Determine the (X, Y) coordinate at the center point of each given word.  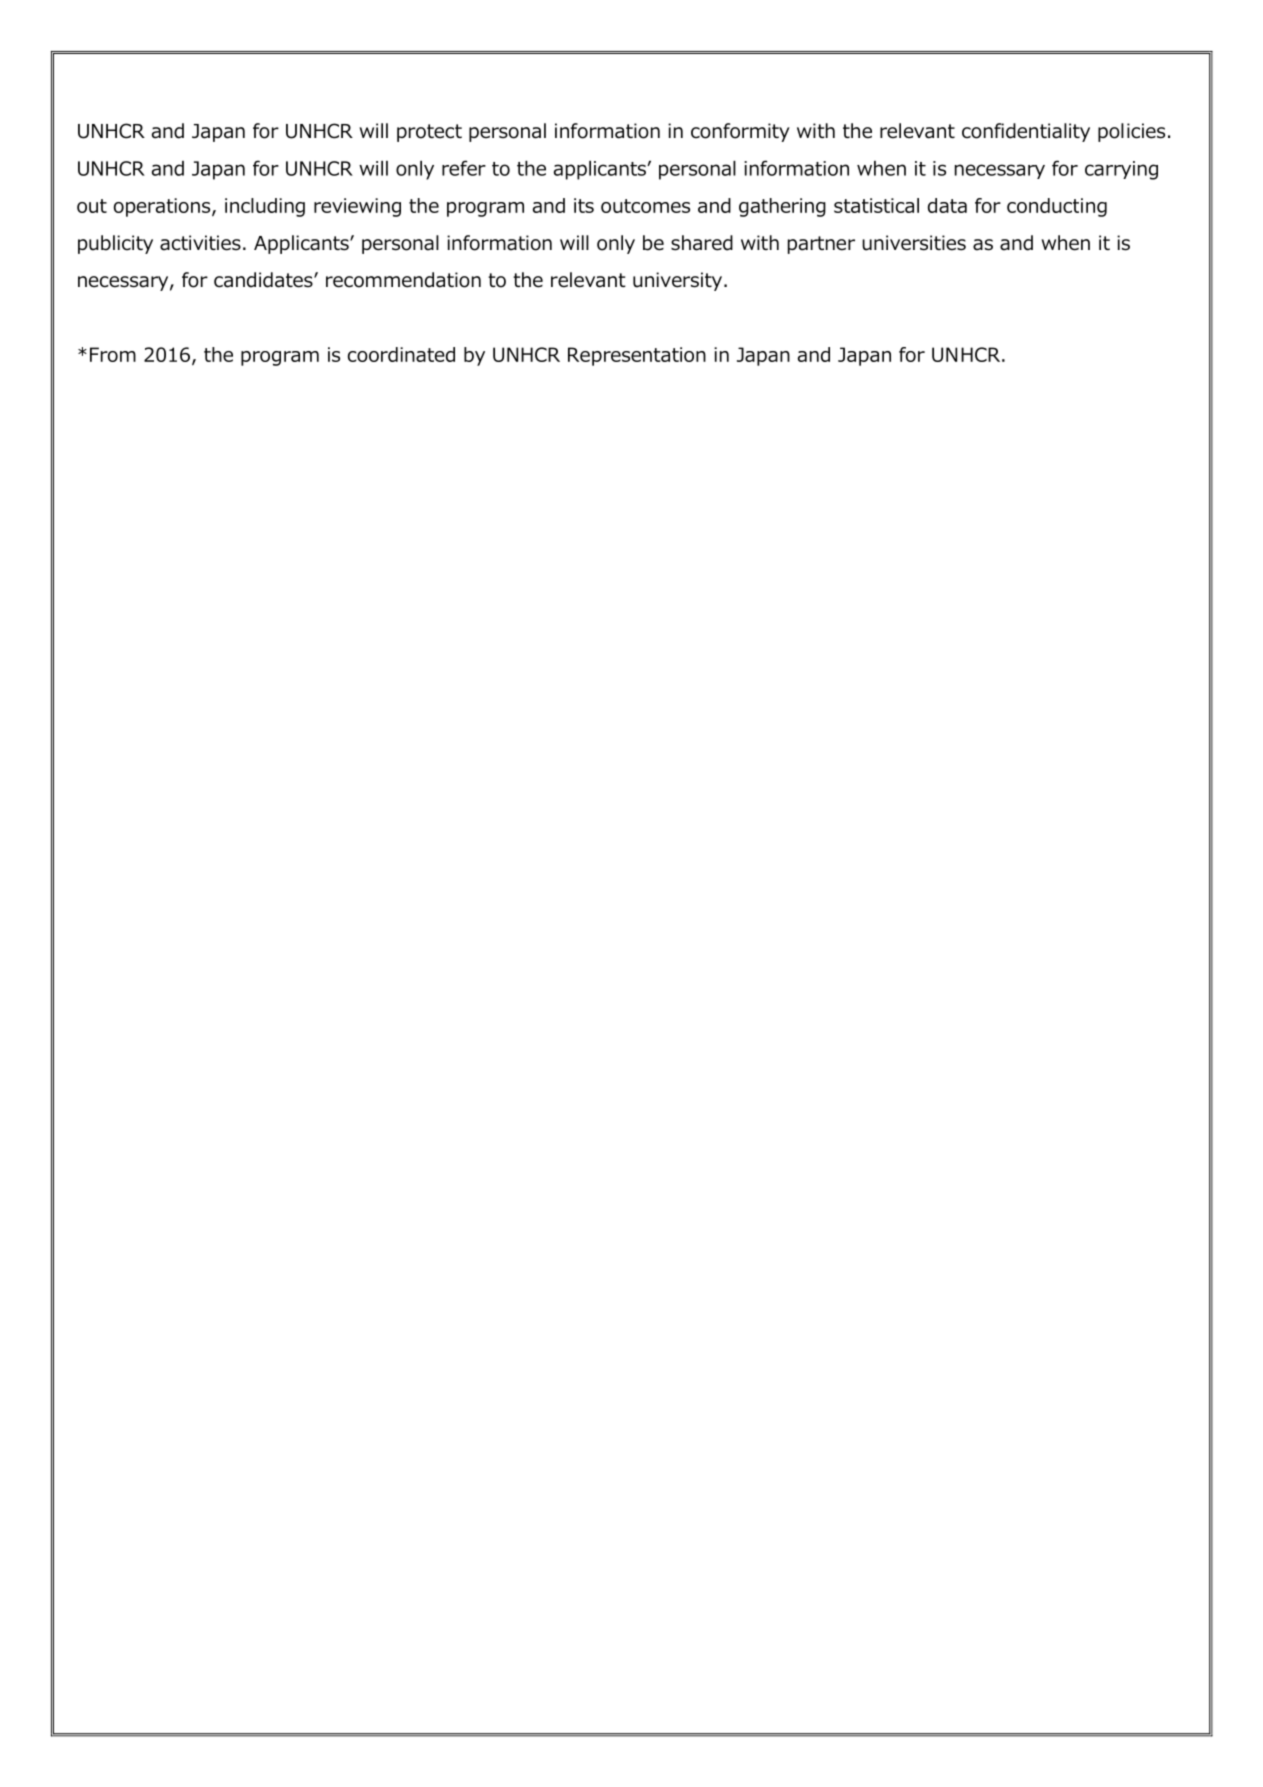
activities (200, 243)
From (113, 354)
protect (429, 133)
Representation (637, 356)
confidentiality (1026, 132)
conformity (740, 132)
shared (702, 243)
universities (914, 243)
